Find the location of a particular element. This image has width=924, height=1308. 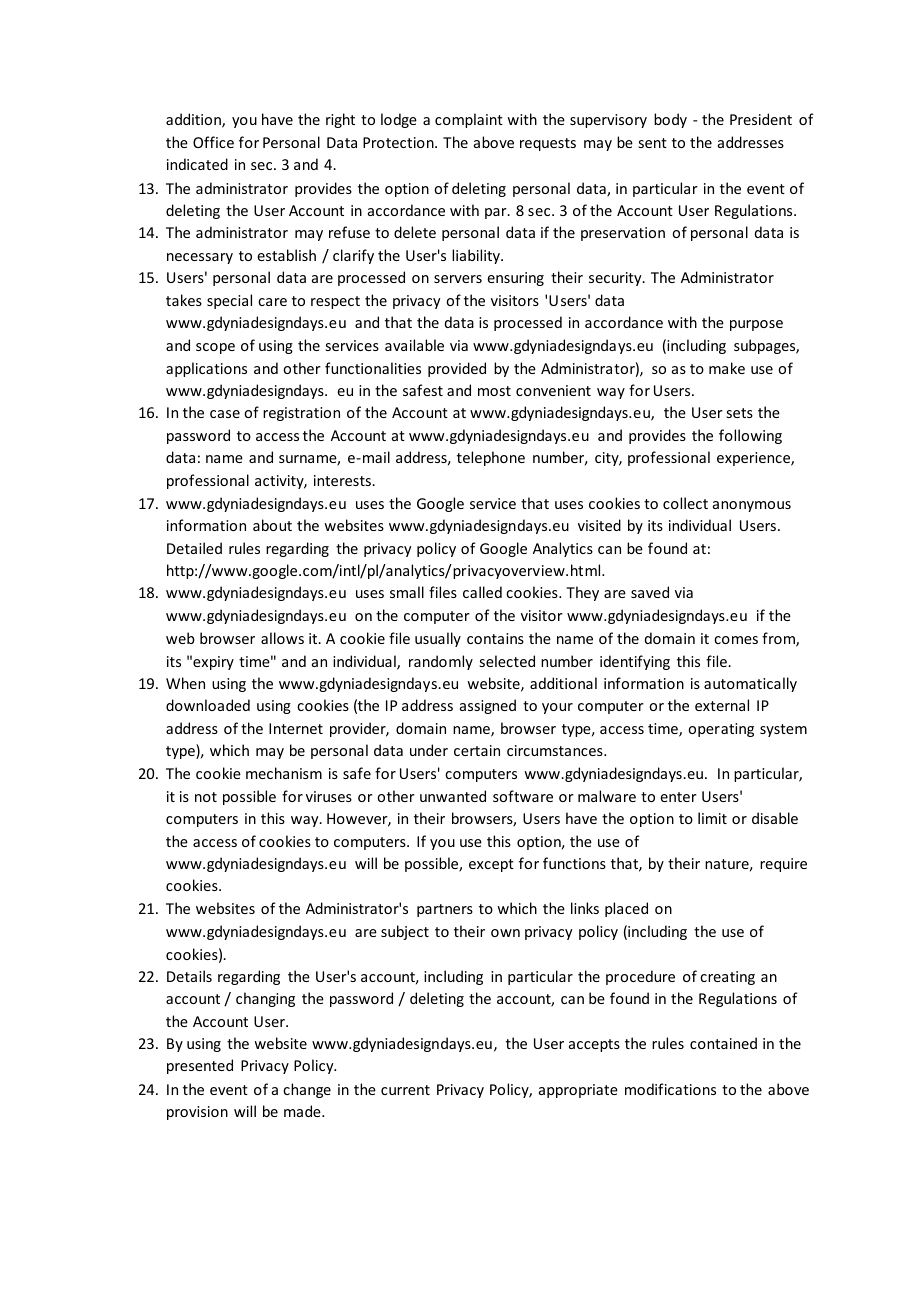

comes is located at coordinates (736, 640).
